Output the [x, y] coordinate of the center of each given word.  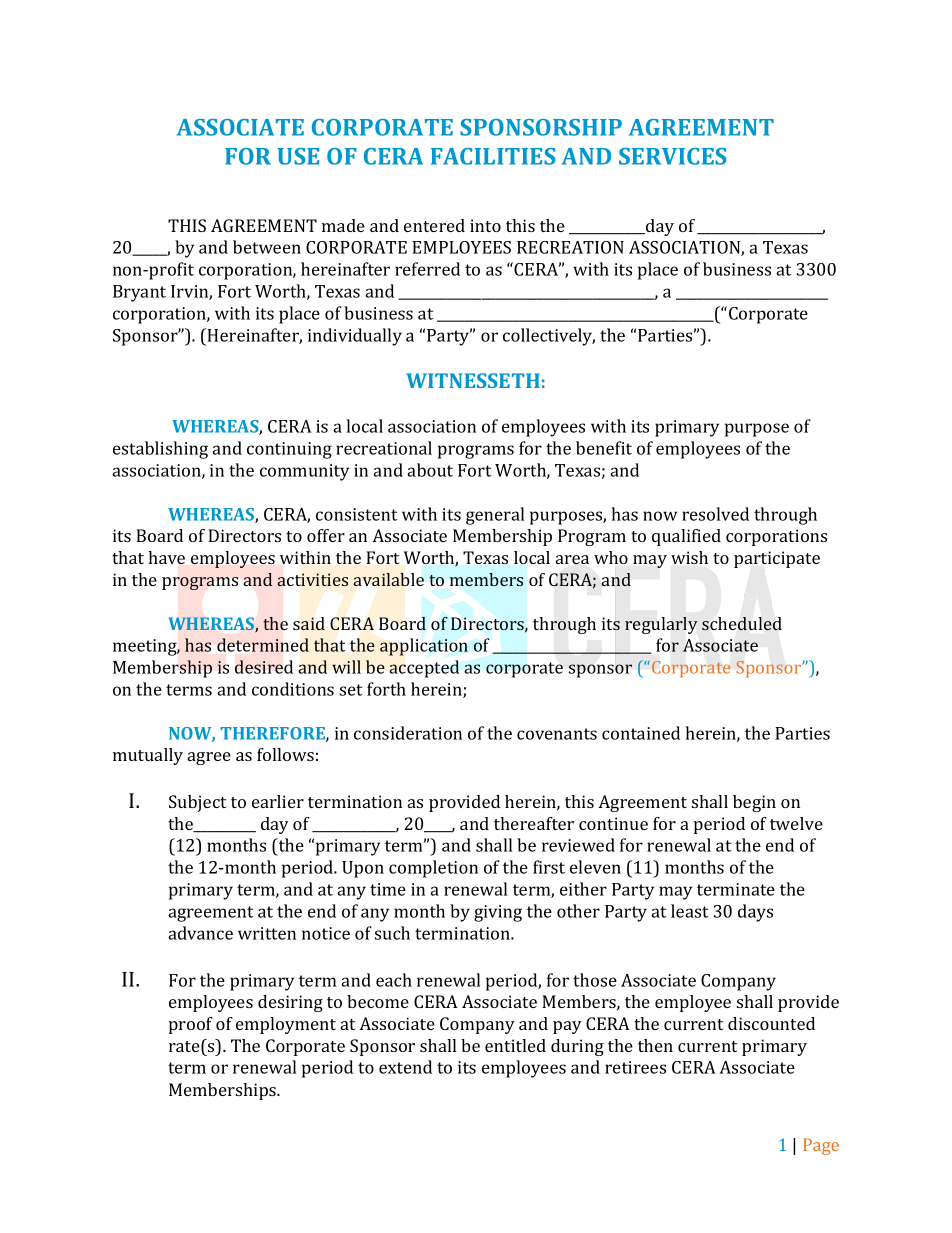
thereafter [534, 823]
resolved [715, 514]
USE [298, 156]
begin [754, 803]
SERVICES [672, 156]
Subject [197, 803]
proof [191, 1025]
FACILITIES [493, 156]
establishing [160, 450]
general [495, 516]
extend [405, 1067]
